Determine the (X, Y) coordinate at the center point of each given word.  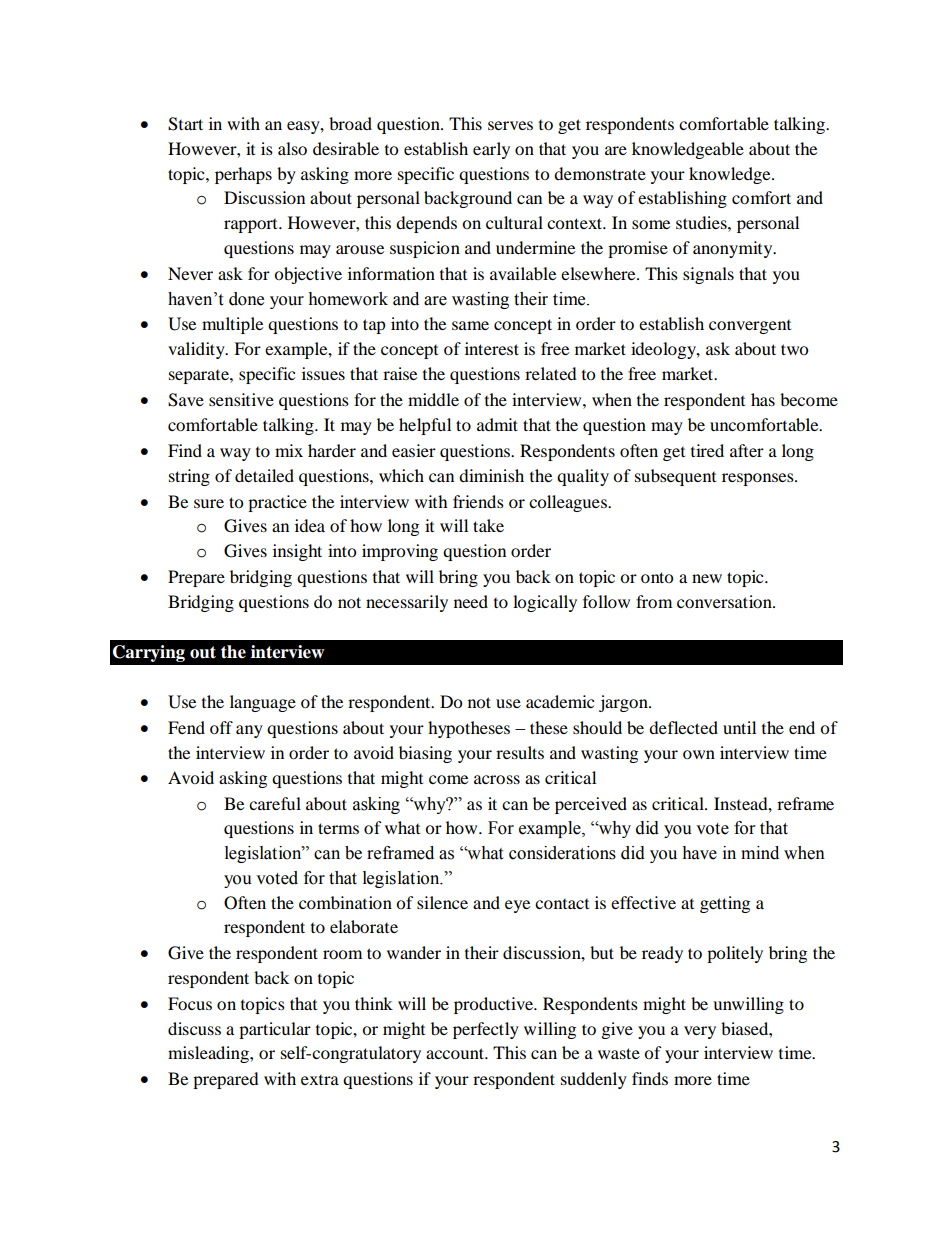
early (491, 150)
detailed (264, 475)
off (221, 727)
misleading (209, 1054)
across (497, 779)
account (456, 1053)
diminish (491, 475)
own (699, 754)
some (651, 224)
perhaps (243, 175)
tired (707, 450)
